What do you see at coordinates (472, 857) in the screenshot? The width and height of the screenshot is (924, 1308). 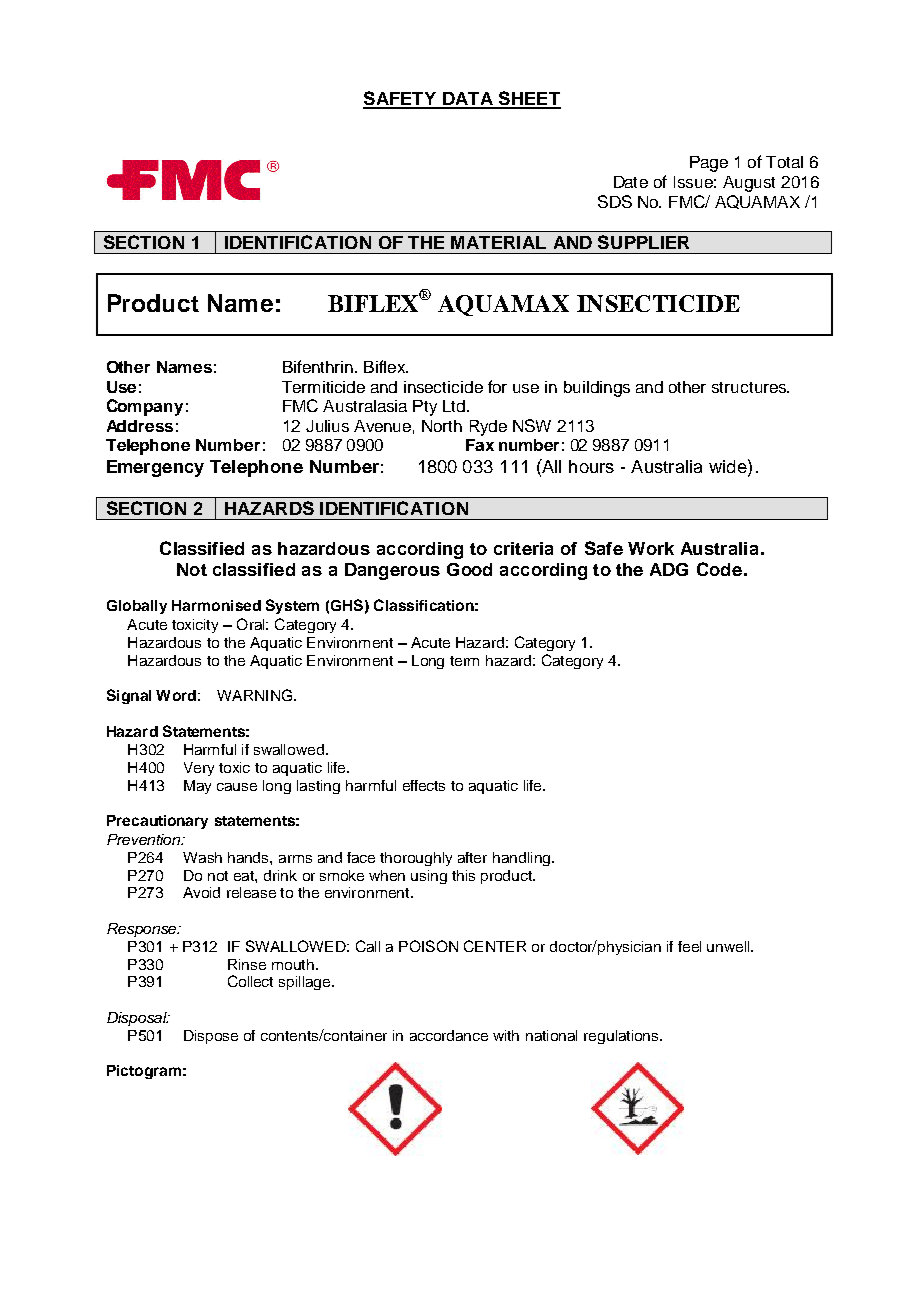 I see `after` at bounding box center [472, 857].
